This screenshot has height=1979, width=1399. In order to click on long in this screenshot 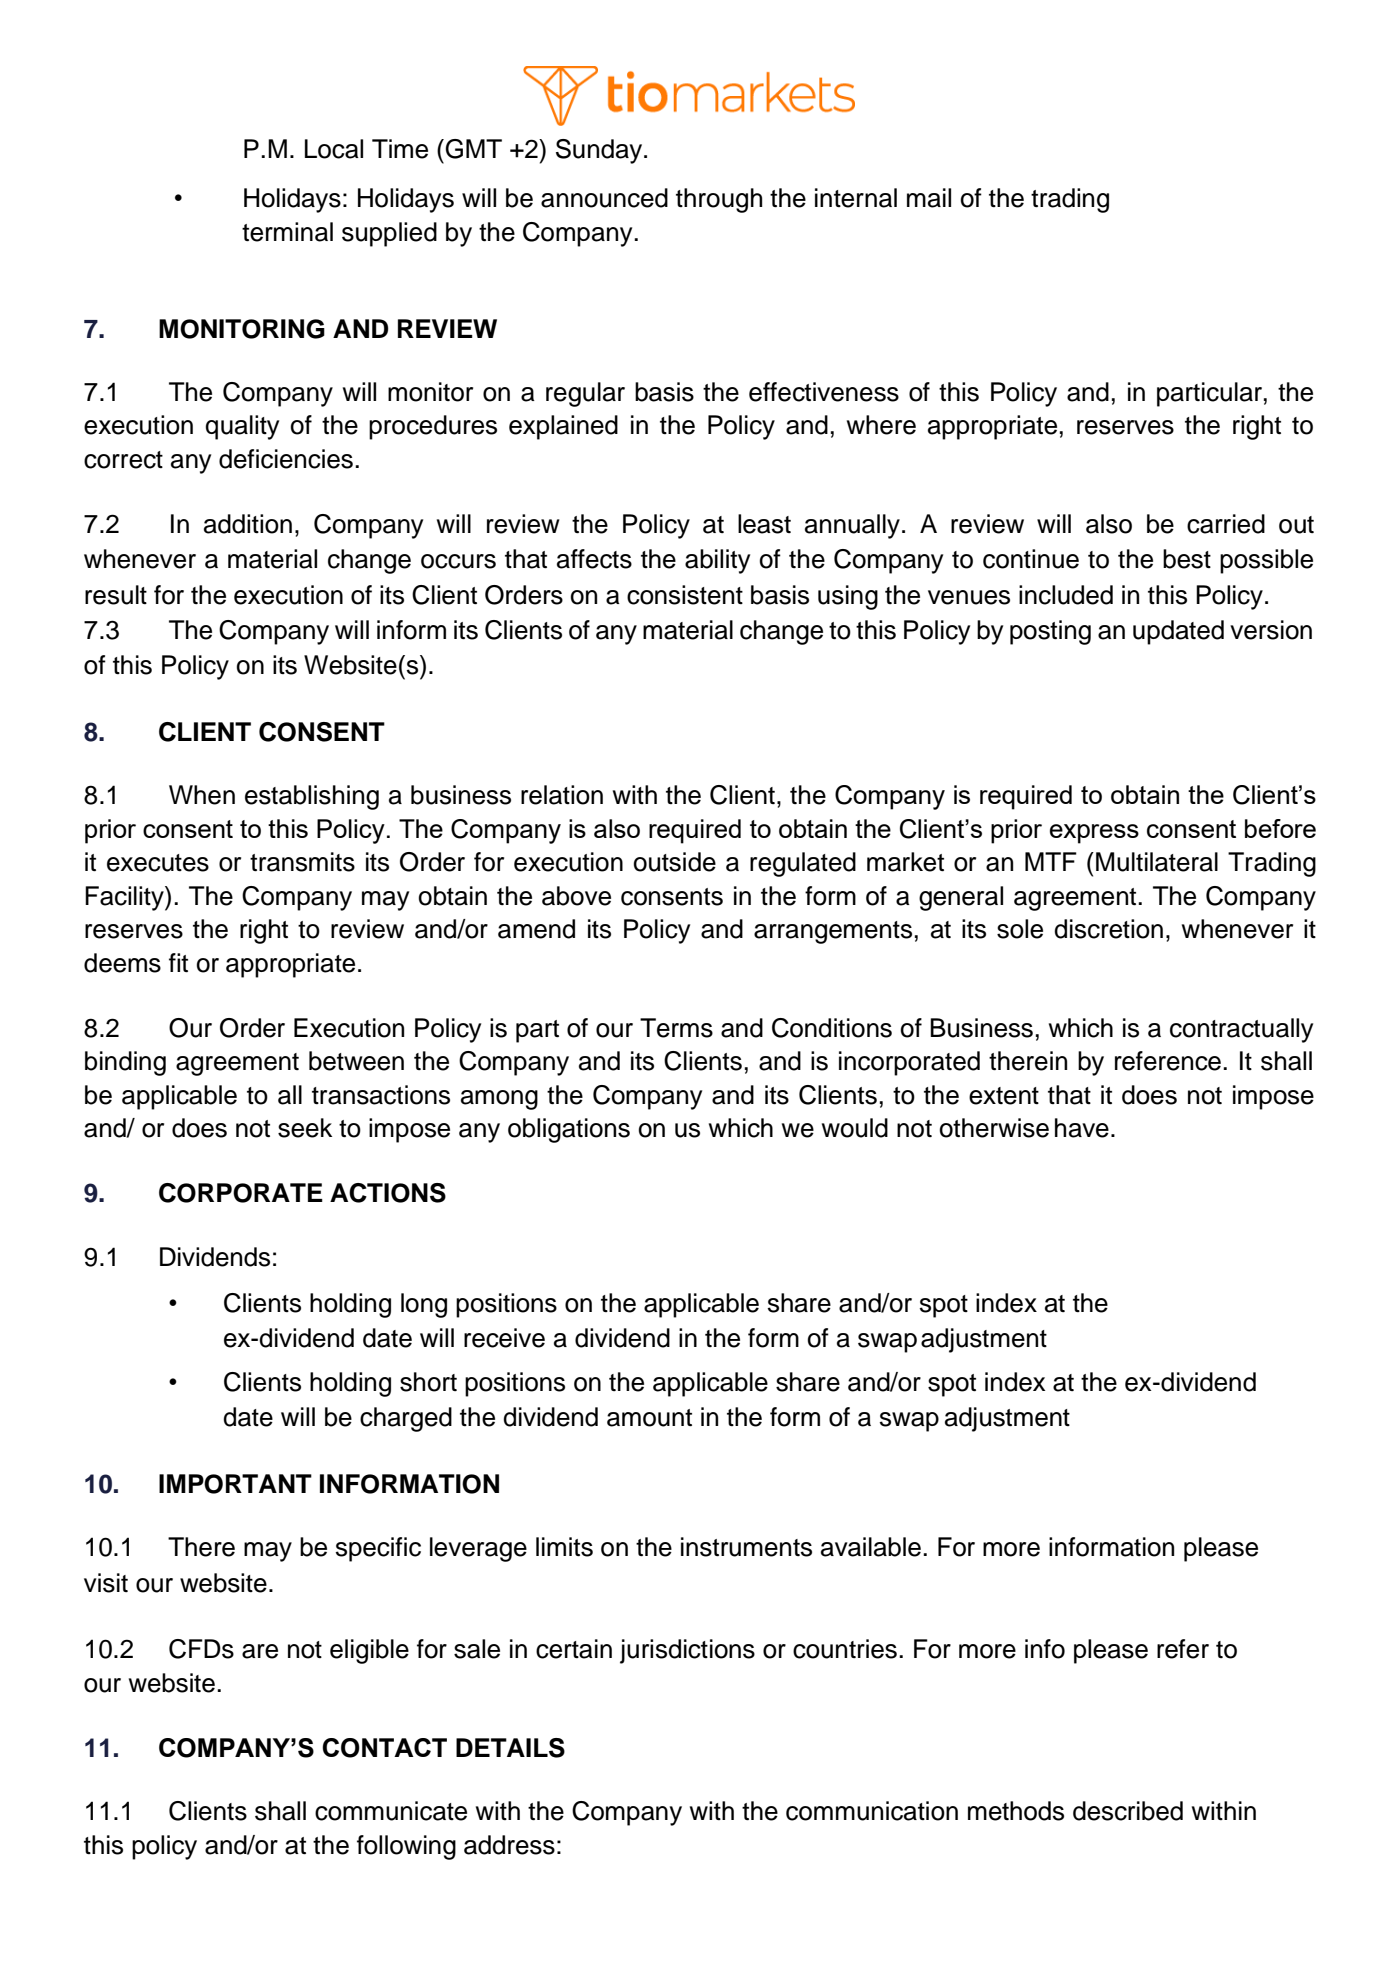, I will do `click(424, 1305)`.
